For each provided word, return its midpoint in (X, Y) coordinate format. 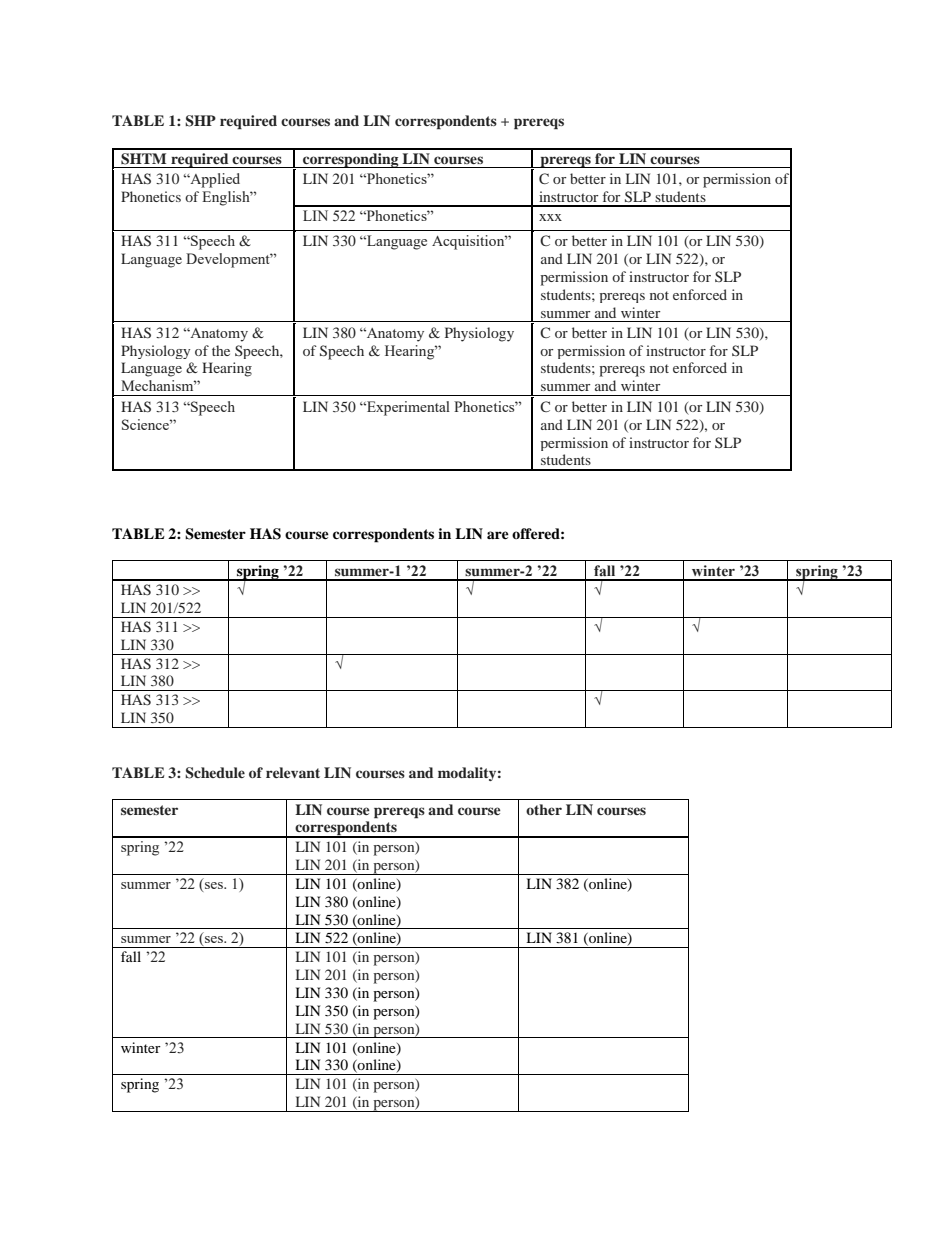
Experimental (407, 408)
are (498, 535)
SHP (200, 121)
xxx (550, 217)
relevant (293, 772)
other (544, 809)
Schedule (215, 773)
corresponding (351, 160)
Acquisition (469, 242)
